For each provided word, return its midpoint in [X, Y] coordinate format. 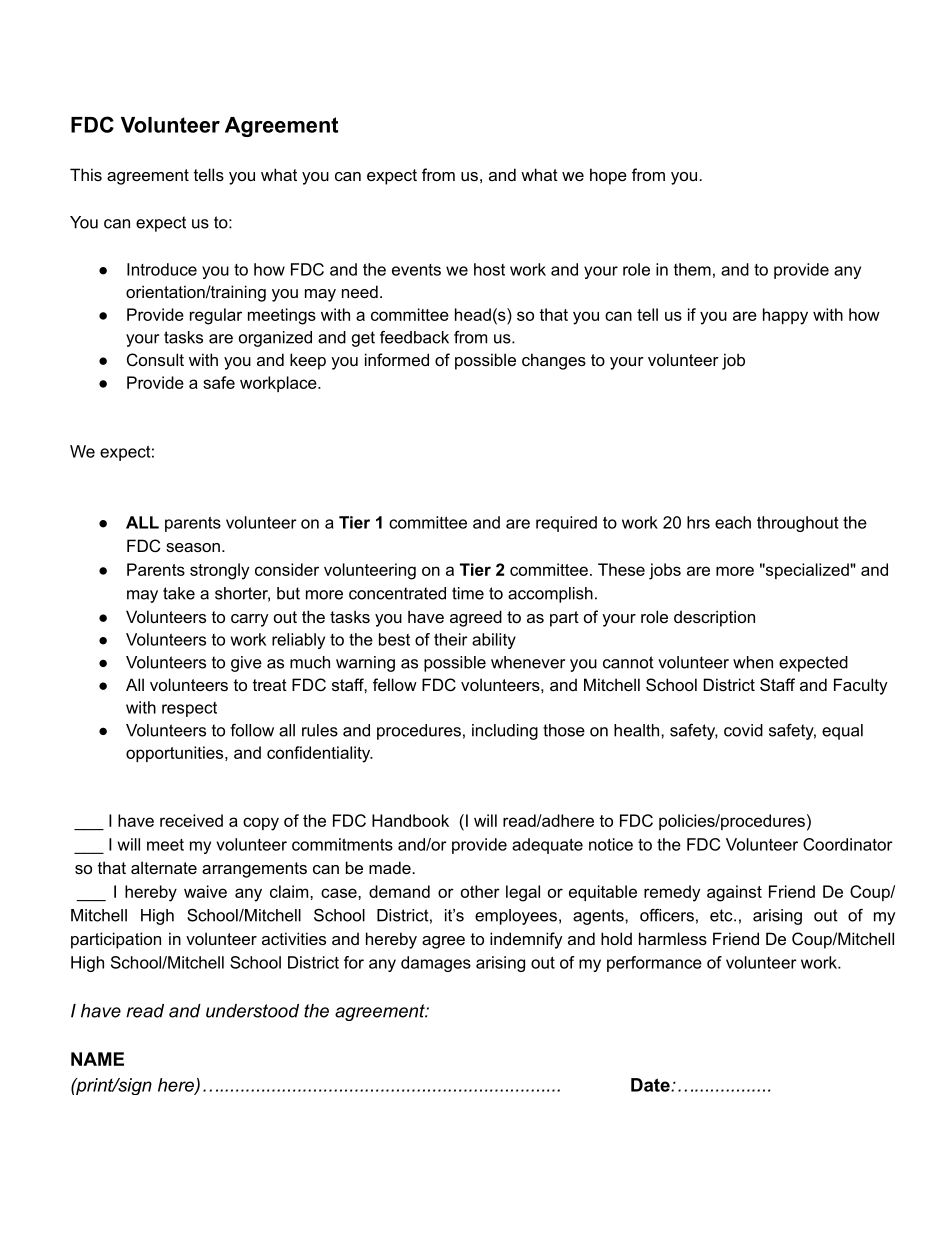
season [193, 547]
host [489, 269]
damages [436, 964]
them [692, 269]
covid [743, 730]
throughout [797, 524]
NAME [97, 1059]
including [505, 732]
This [86, 174]
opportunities [176, 754]
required [566, 524]
